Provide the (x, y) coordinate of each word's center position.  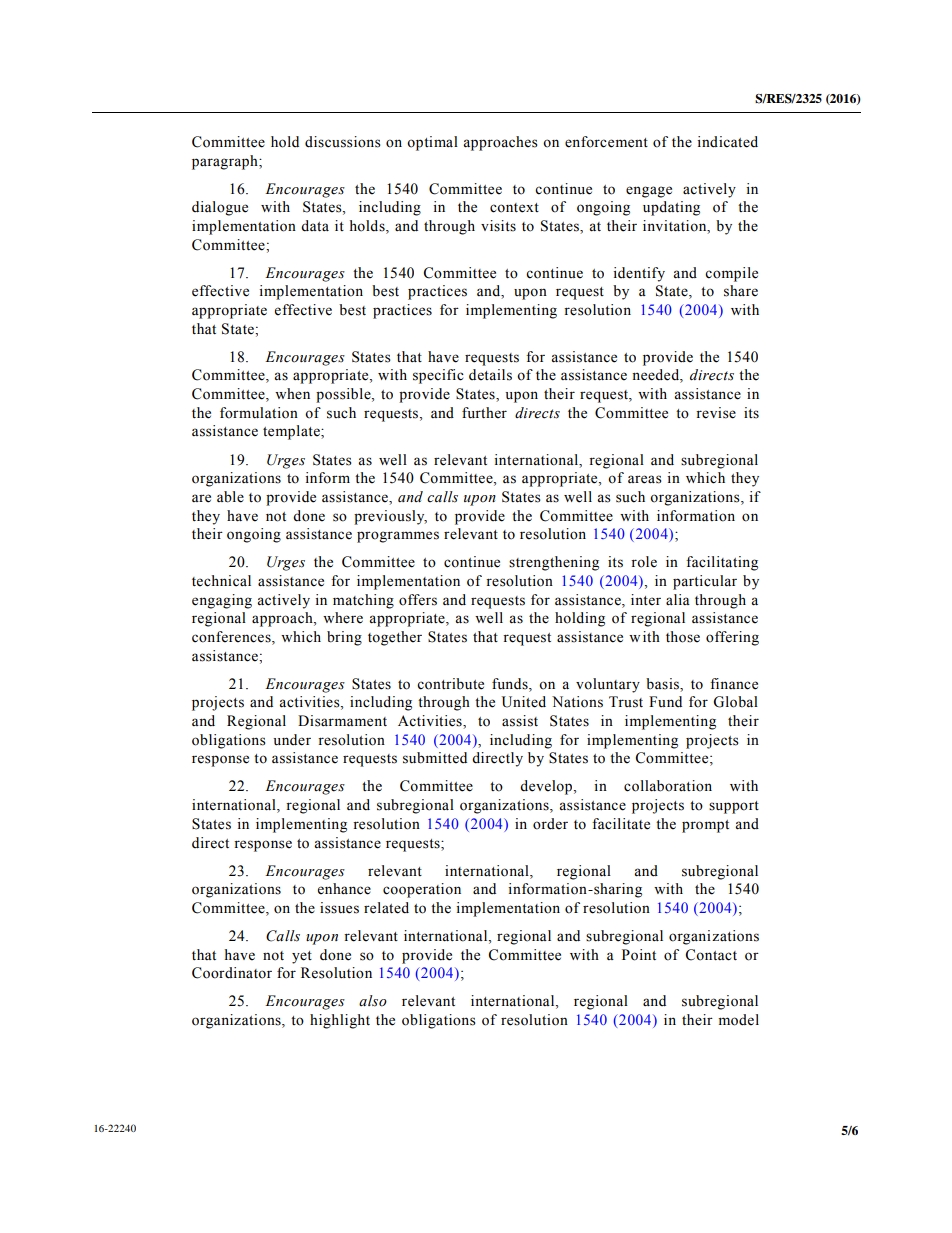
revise (716, 413)
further (484, 413)
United (524, 702)
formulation (259, 413)
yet (302, 957)
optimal (432, 143)
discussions (343, 142)
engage (649, 192)
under (292, 740)
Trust (626, 702)
